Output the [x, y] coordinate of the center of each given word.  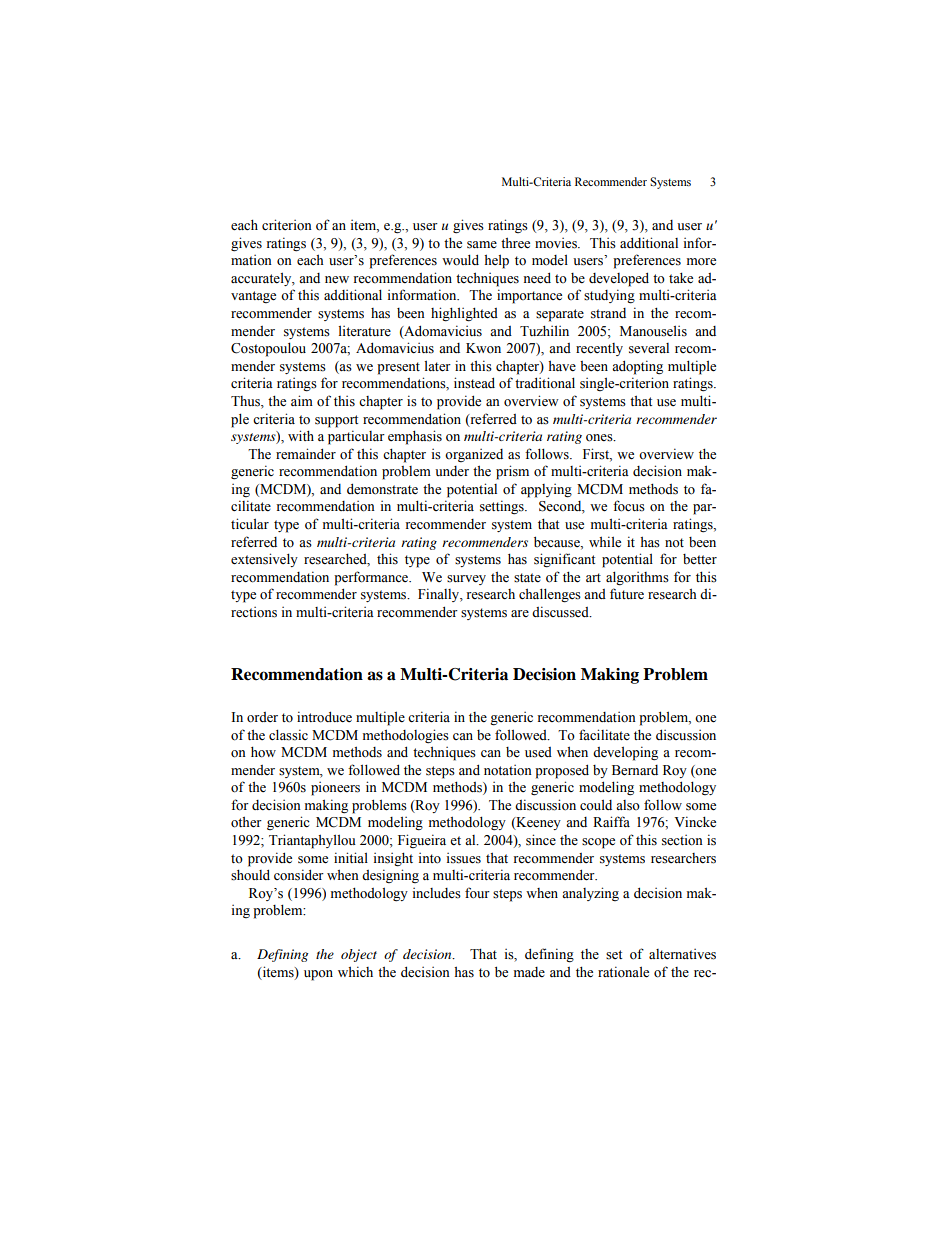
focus [629, 506]
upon [318, 975]
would [460, 260]
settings [503, 507]
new [337, 280]
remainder [306, 454]
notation [508, 770]
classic [288, 735]
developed [619, 279]
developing [625, 753]
